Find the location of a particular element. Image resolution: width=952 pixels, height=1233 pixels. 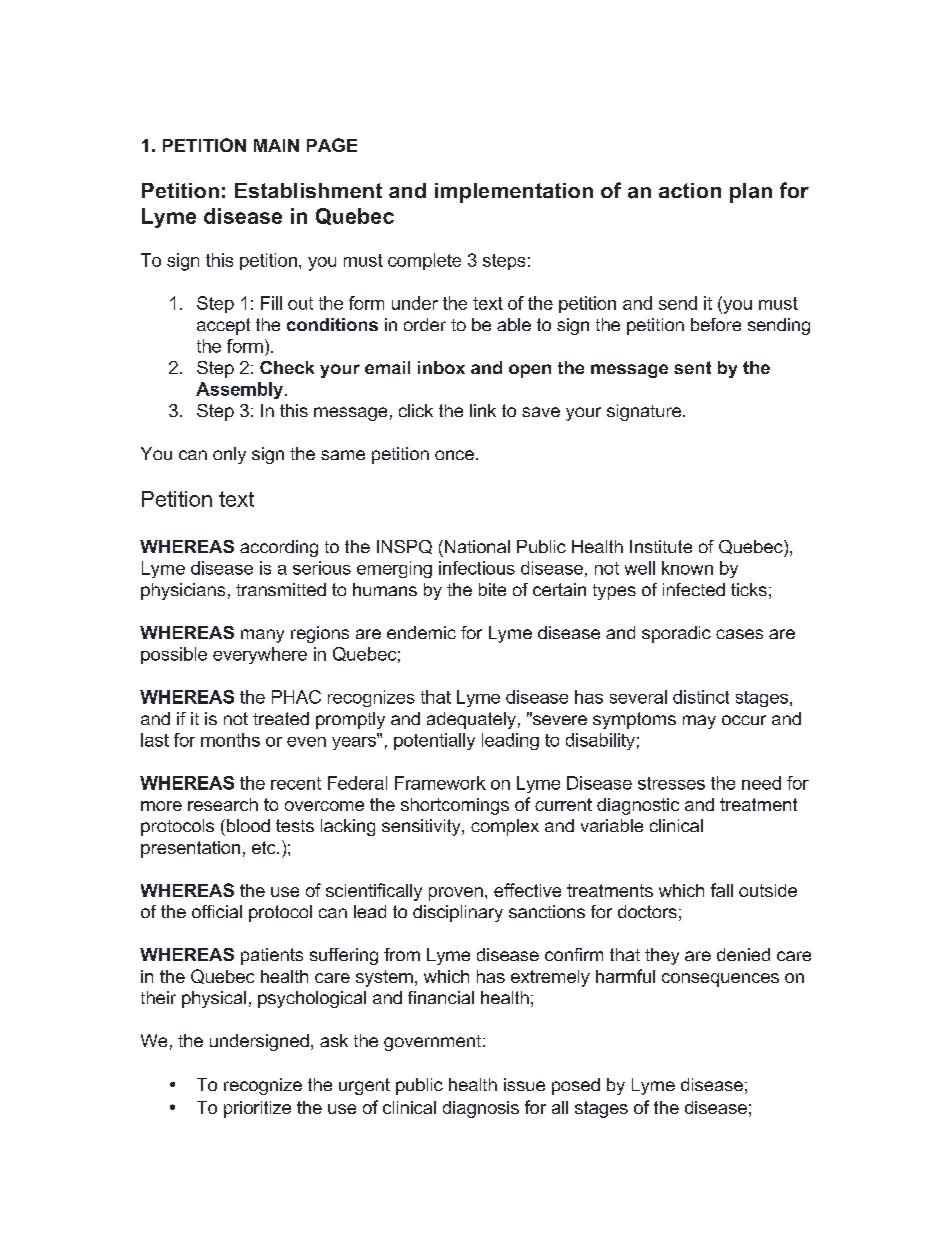

prioritize is located at coordinates (257, 1109).
